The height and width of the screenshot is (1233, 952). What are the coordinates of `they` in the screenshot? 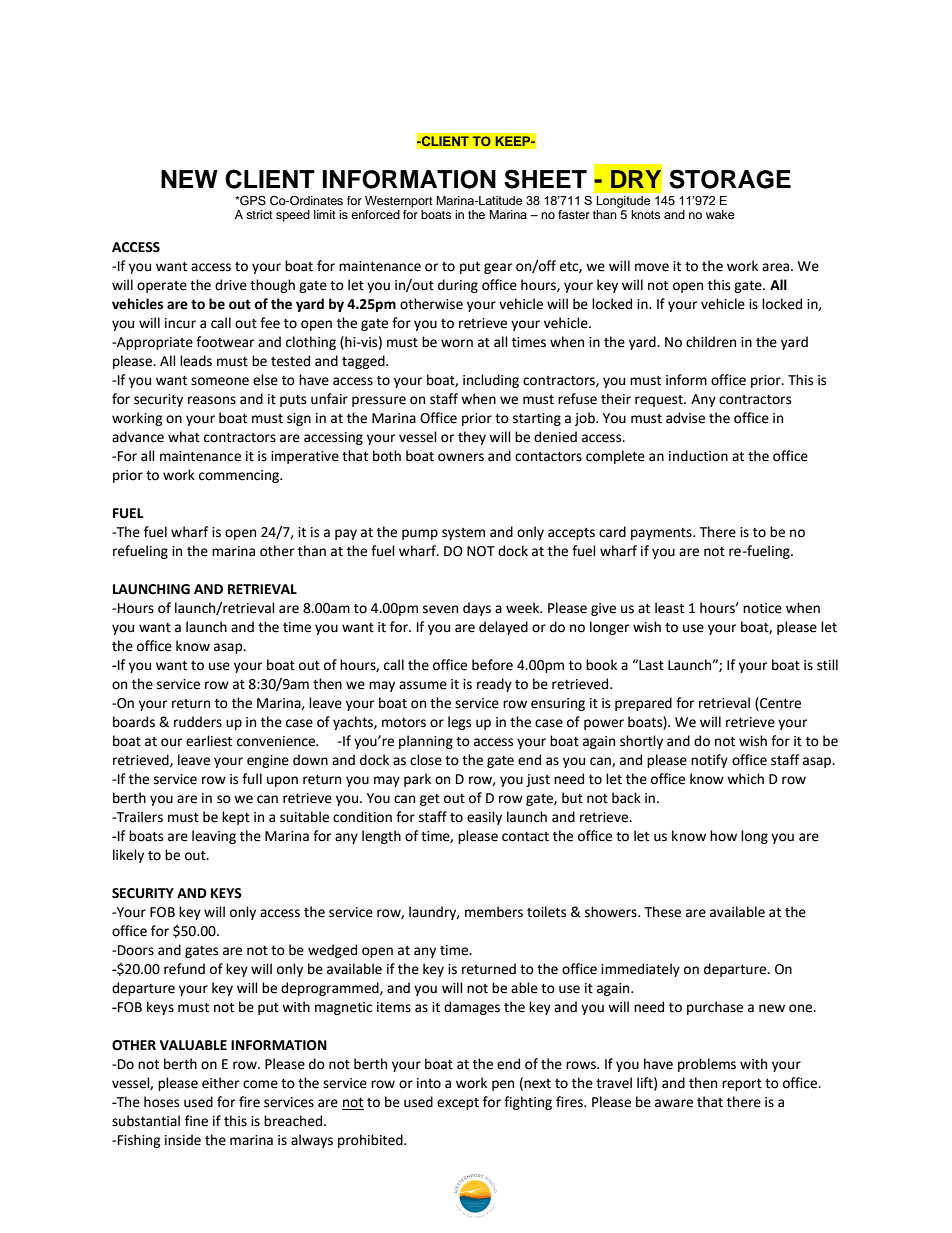 It's located at (472, 438).
